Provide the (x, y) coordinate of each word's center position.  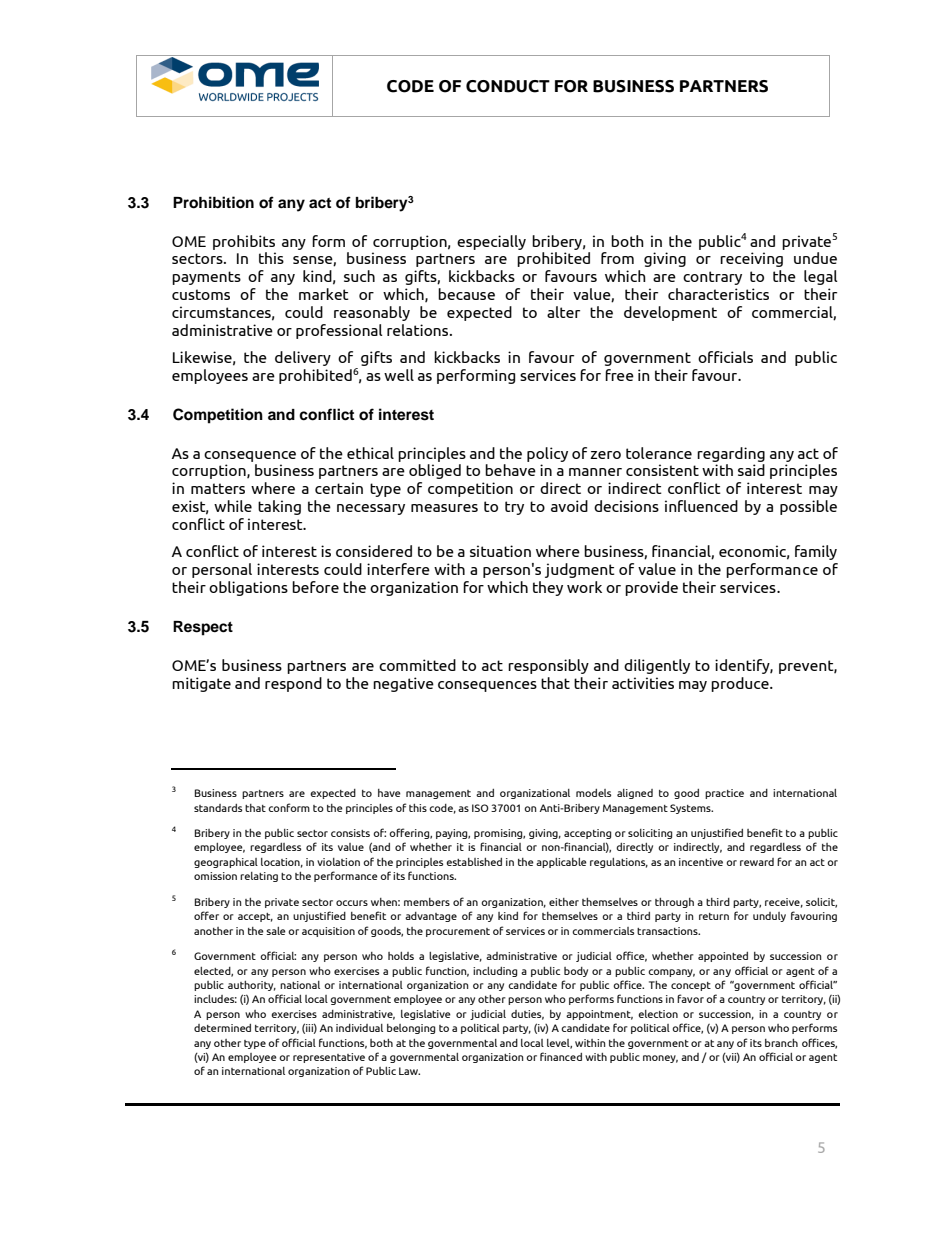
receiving (751, 259)
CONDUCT (508, 86)
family (816, 552)
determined (222, 1028)
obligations (248, 588)
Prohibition (213, 202)
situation (500, 551)
